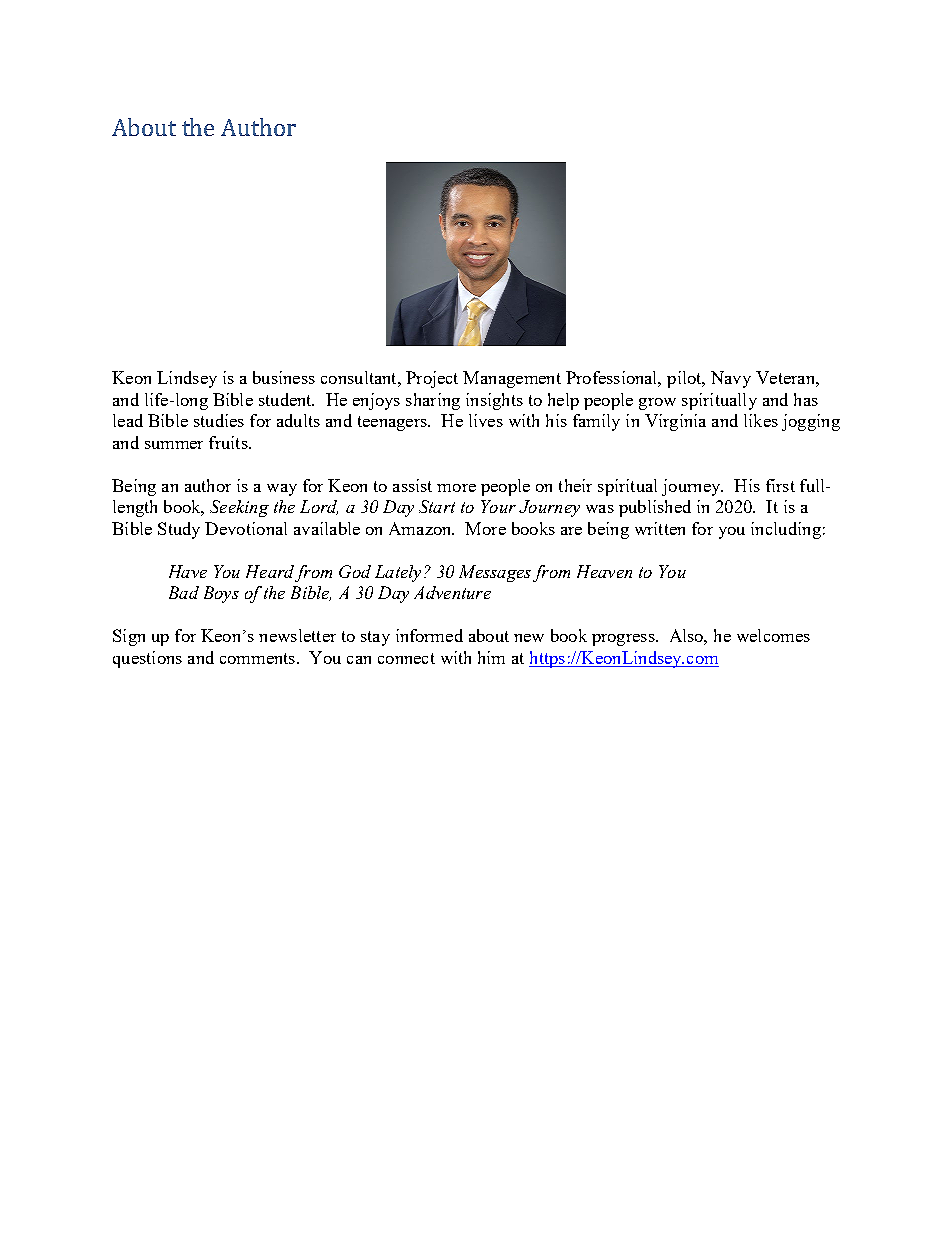  What do you see at coordinates (731, 379) in the page?
I see `Navy` at bounding box center [731, 379].
